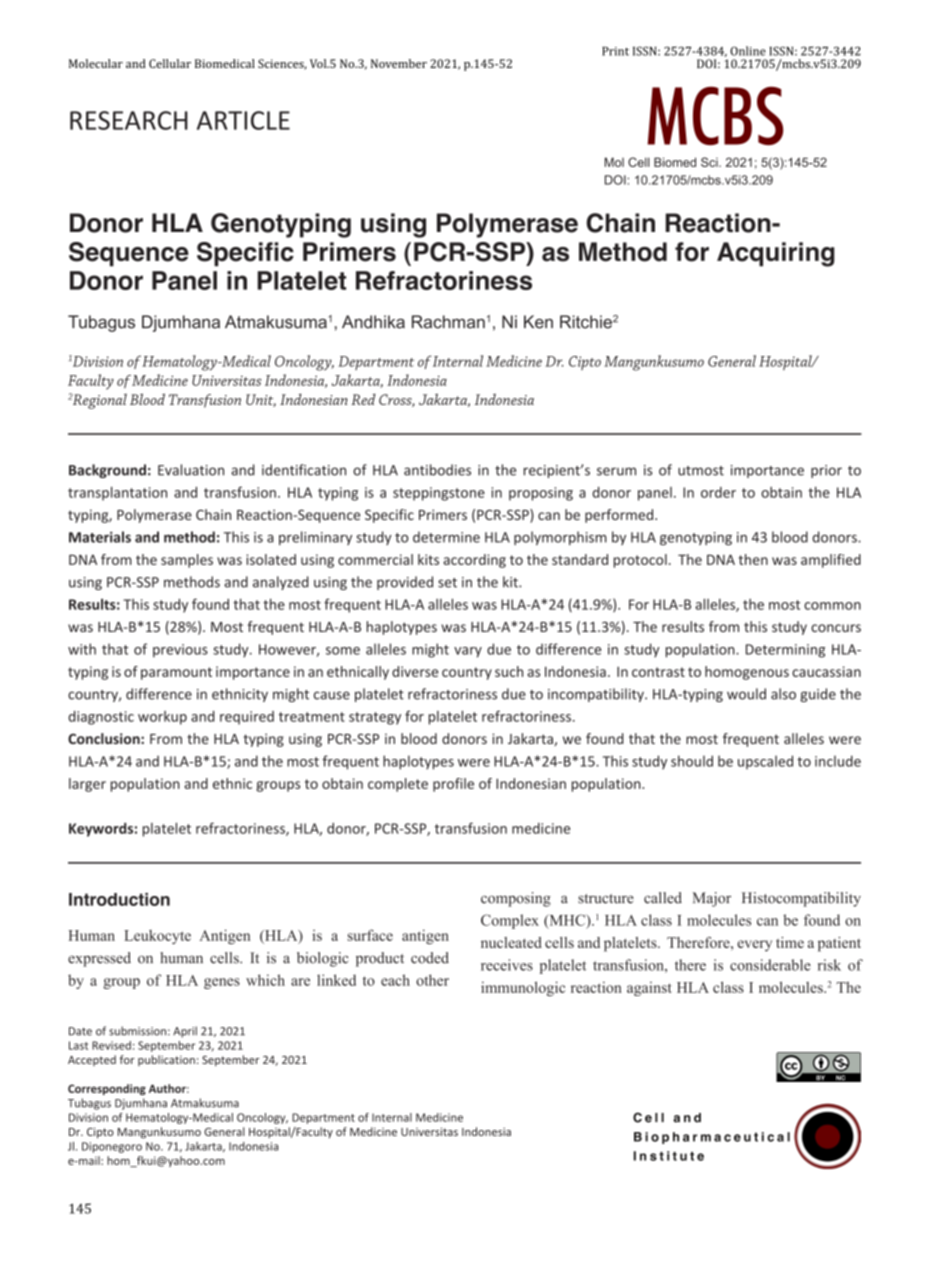  Describe the element at coordinates (243, 120) in the document. I see `ARTICLE` at that location.
